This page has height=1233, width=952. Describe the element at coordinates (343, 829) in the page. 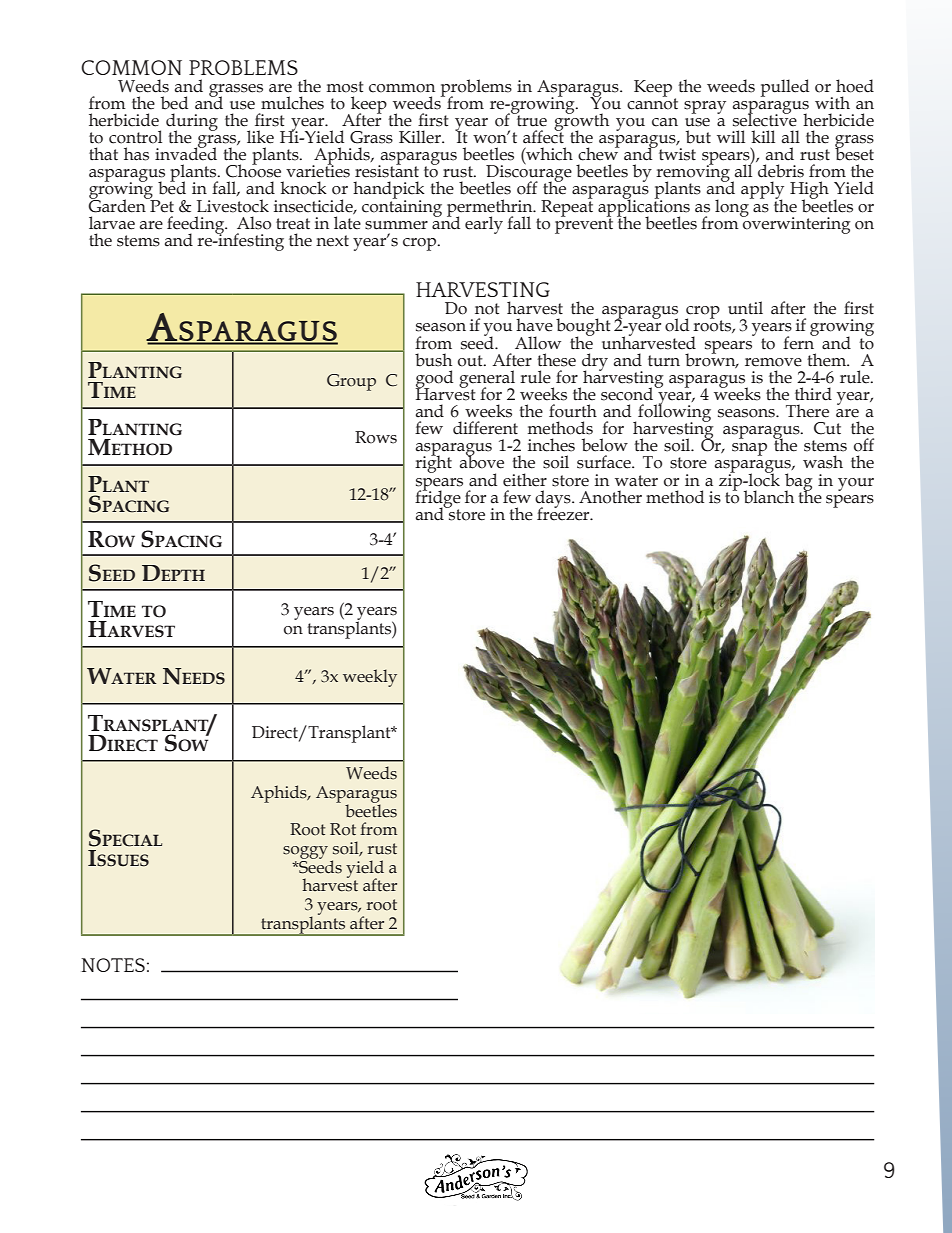

I see `Rot` at that location.
